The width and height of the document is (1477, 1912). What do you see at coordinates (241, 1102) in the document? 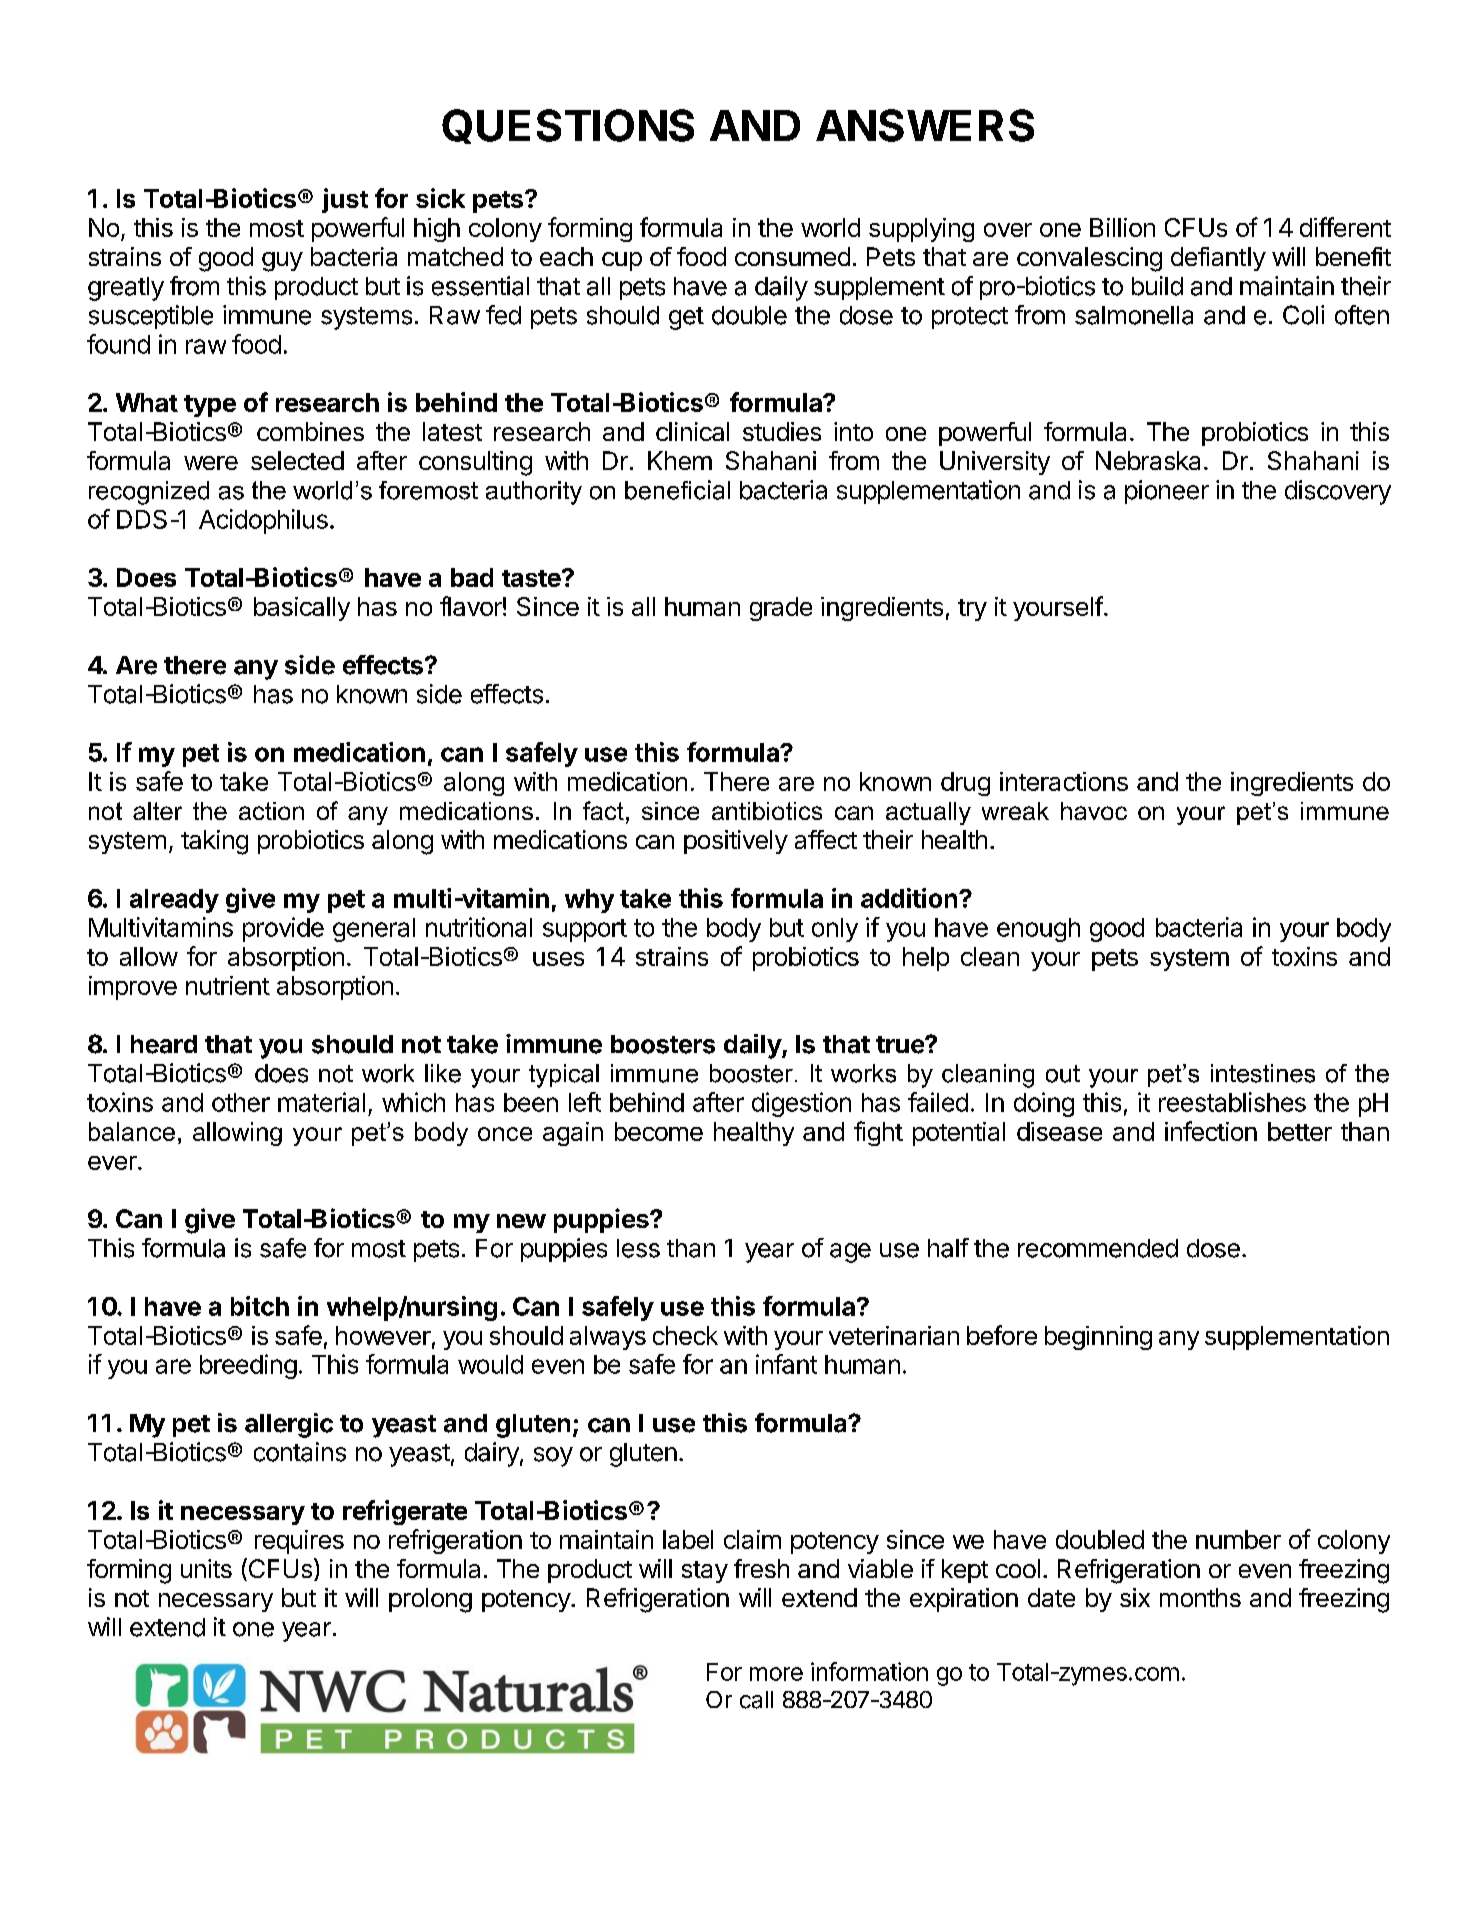
I see `other` at bounding box center [241, 1102].
